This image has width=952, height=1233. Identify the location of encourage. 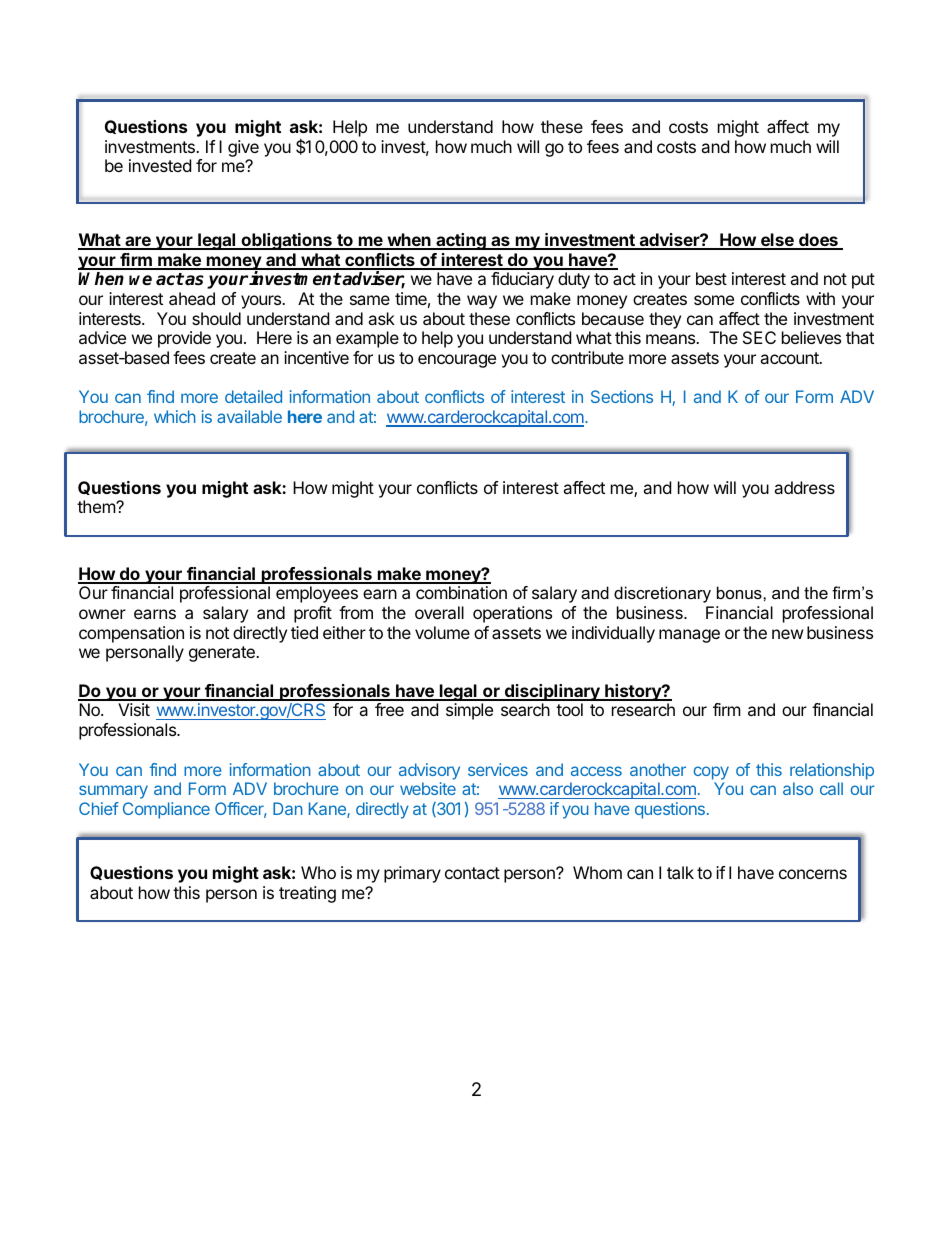
(457, 361).
